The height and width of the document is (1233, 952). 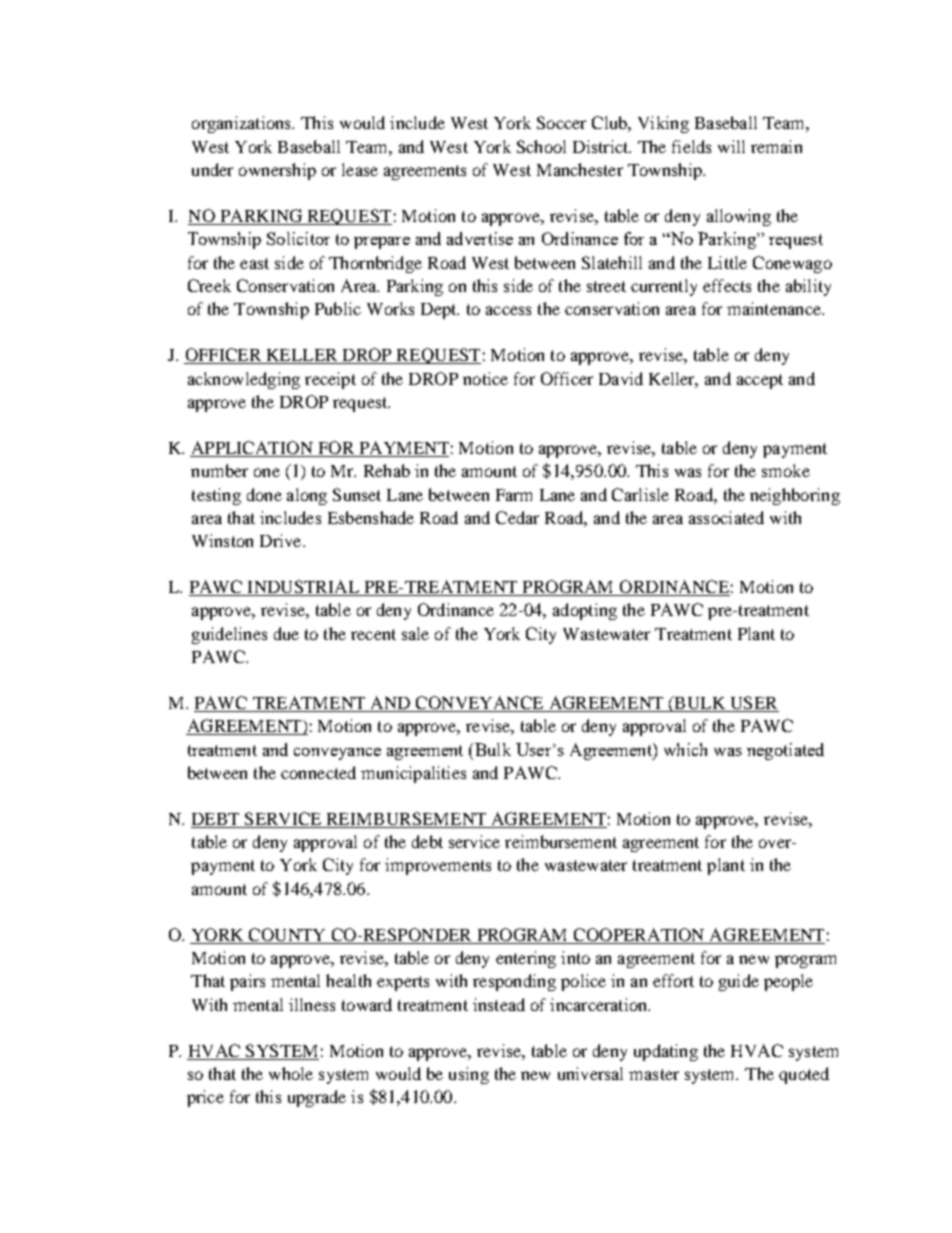 I want to click on ownership, so click(x=277, y=171).
